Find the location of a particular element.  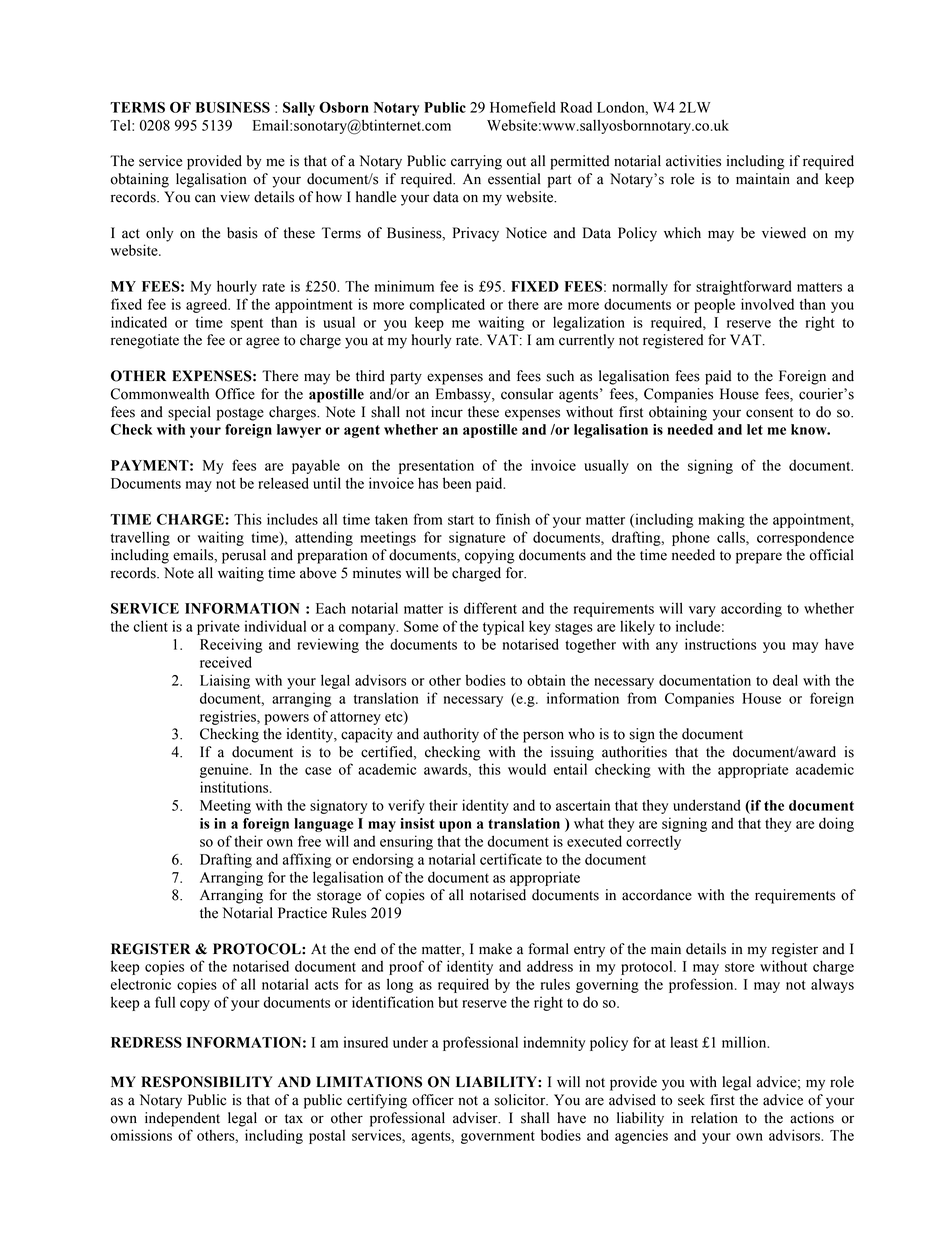

according is located at coordinates (751, 609).
